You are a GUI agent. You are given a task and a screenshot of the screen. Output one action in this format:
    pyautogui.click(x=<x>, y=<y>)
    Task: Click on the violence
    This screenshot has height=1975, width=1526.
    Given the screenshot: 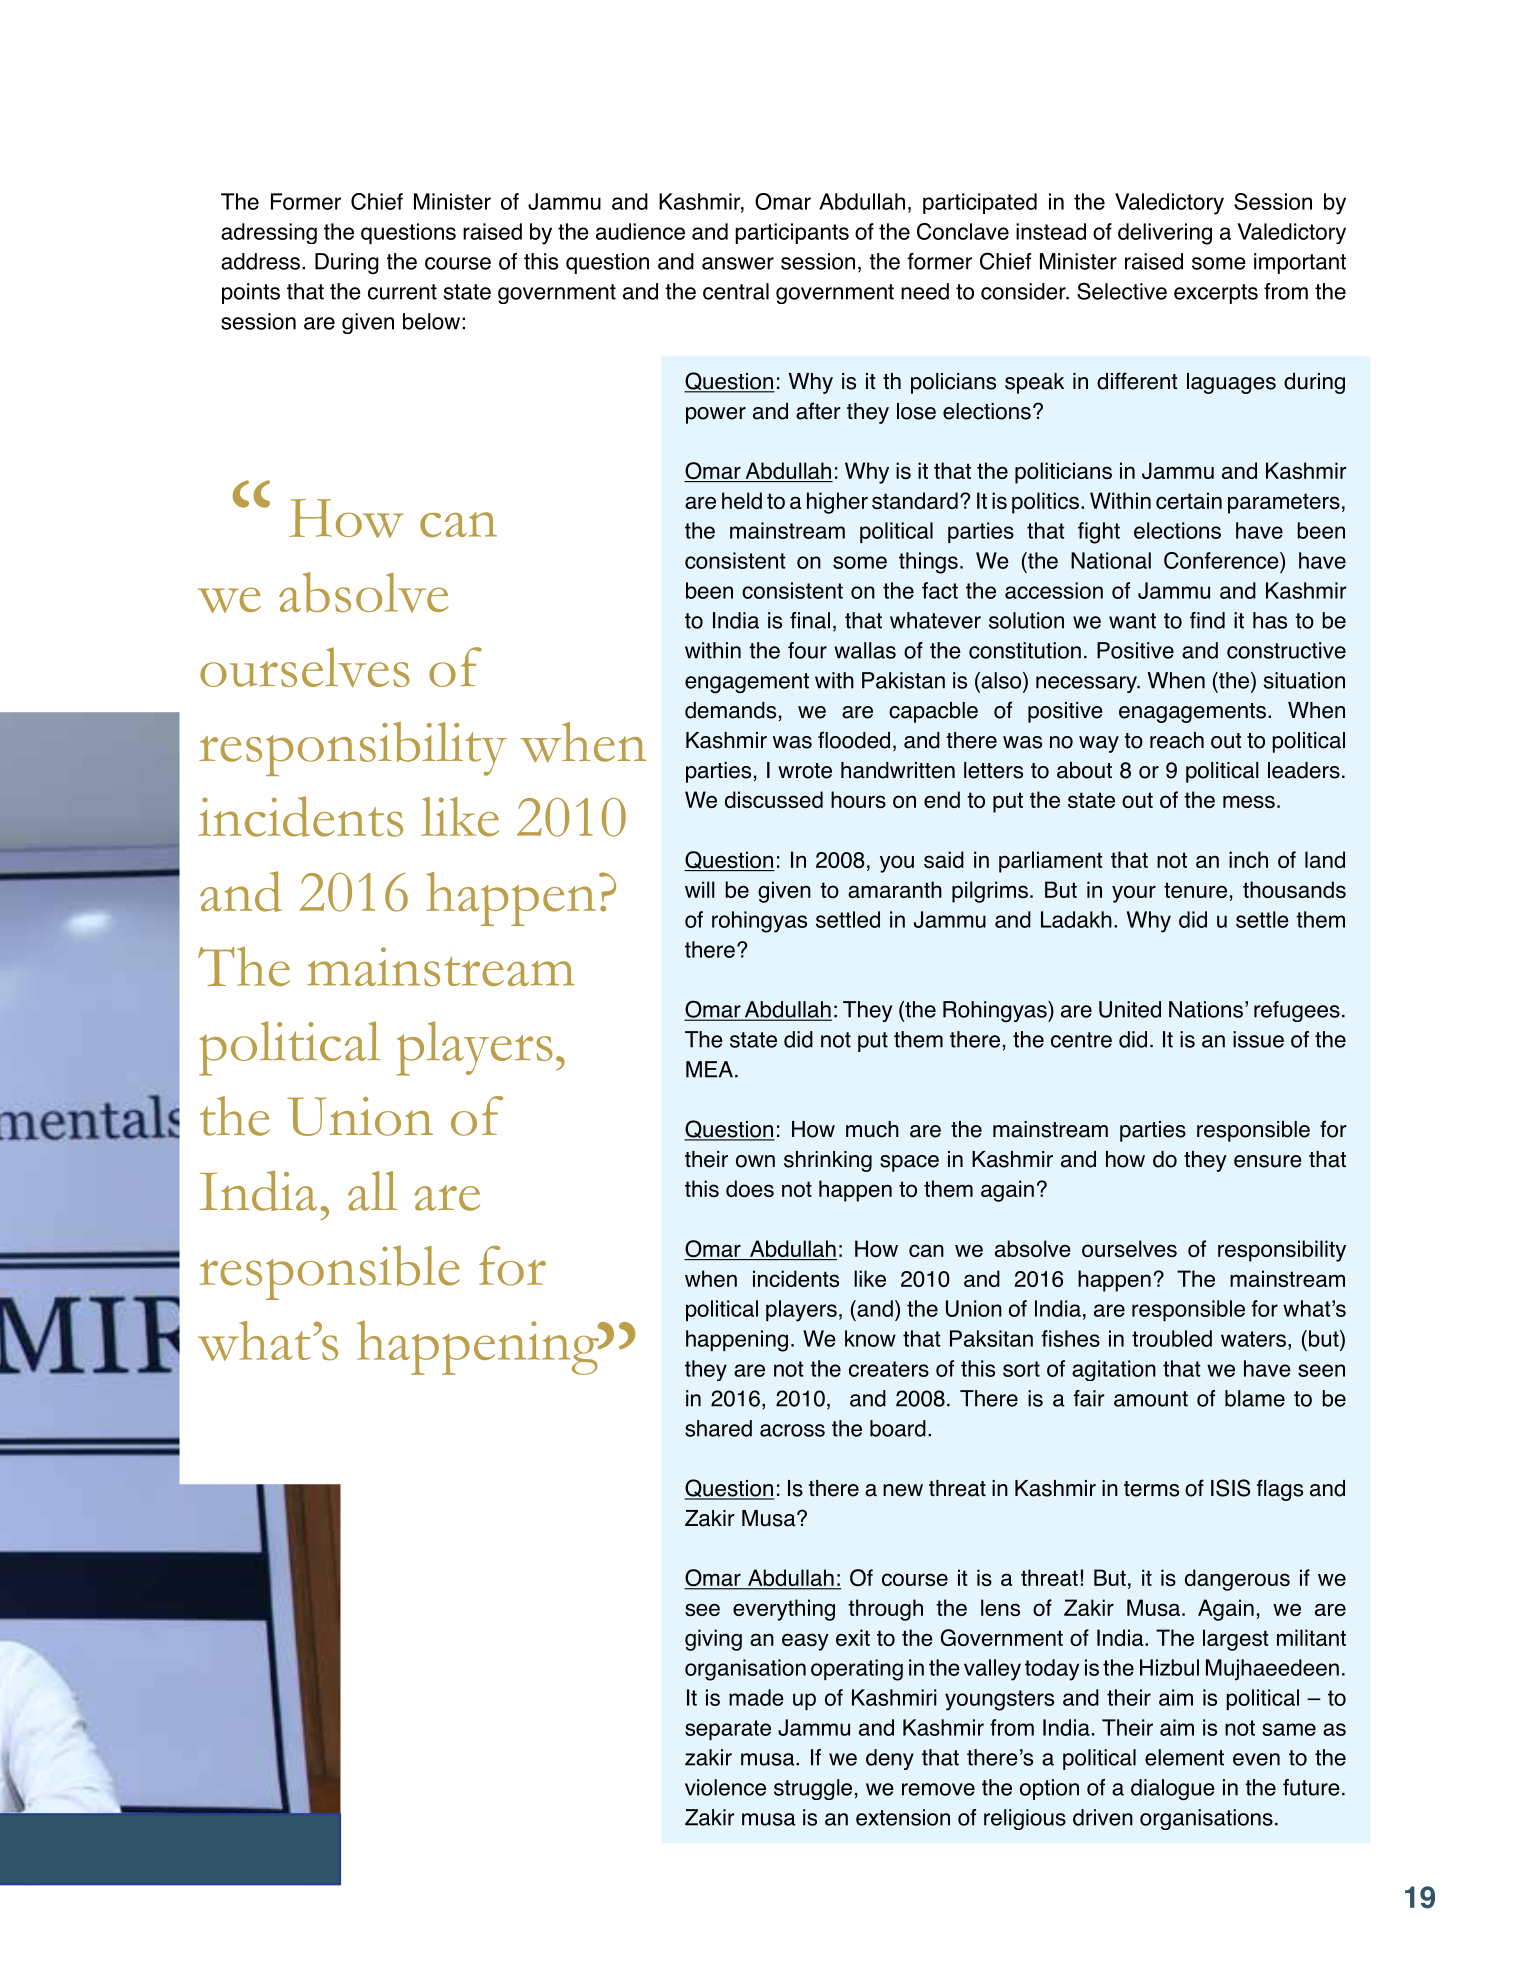 What is the action you would take?
    pyautogui.click(x=725, y=1787)
